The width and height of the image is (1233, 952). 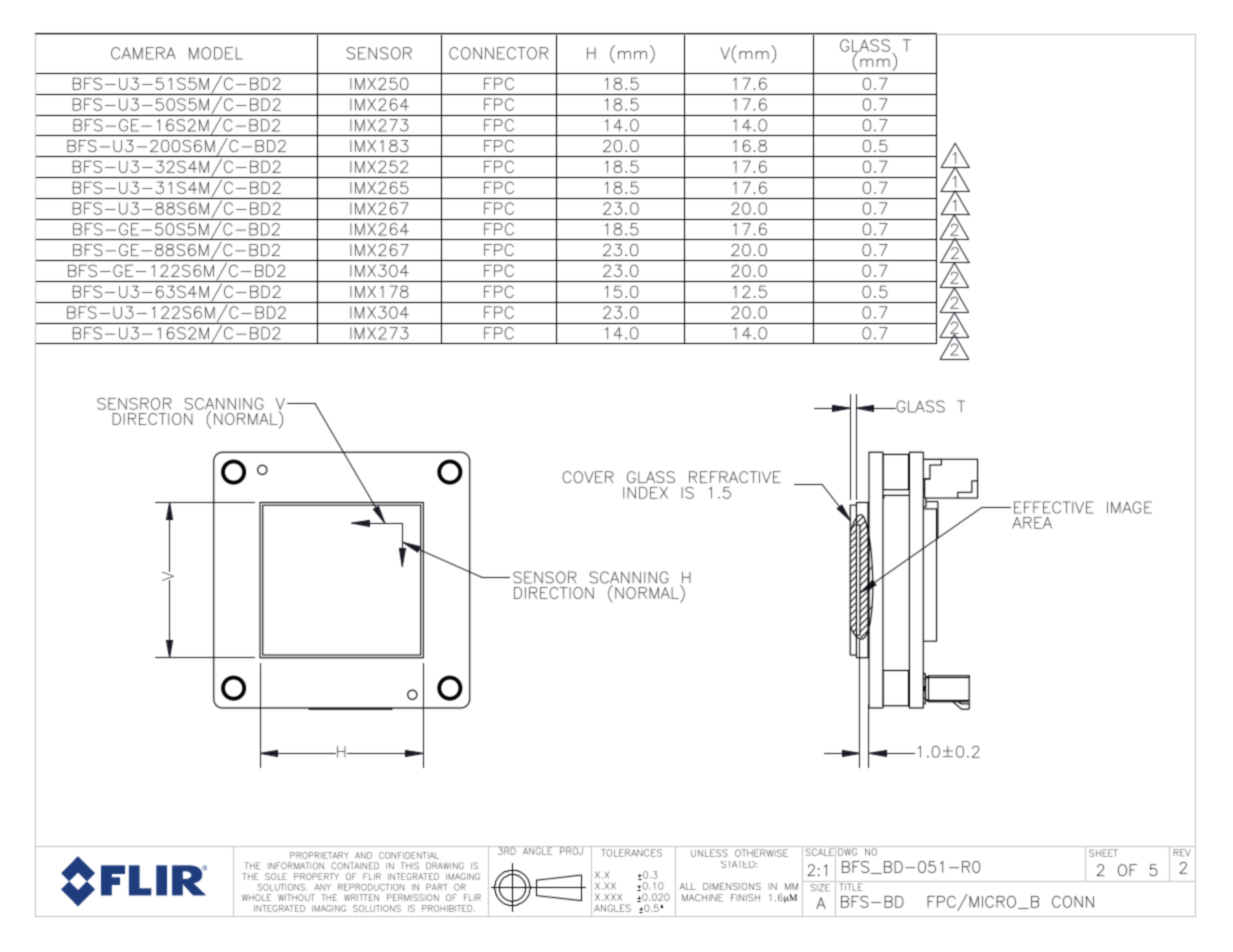 What do you see at coordinates (276, 876) in the image?
I see `SOLE` at bounding box center [276, 876].
